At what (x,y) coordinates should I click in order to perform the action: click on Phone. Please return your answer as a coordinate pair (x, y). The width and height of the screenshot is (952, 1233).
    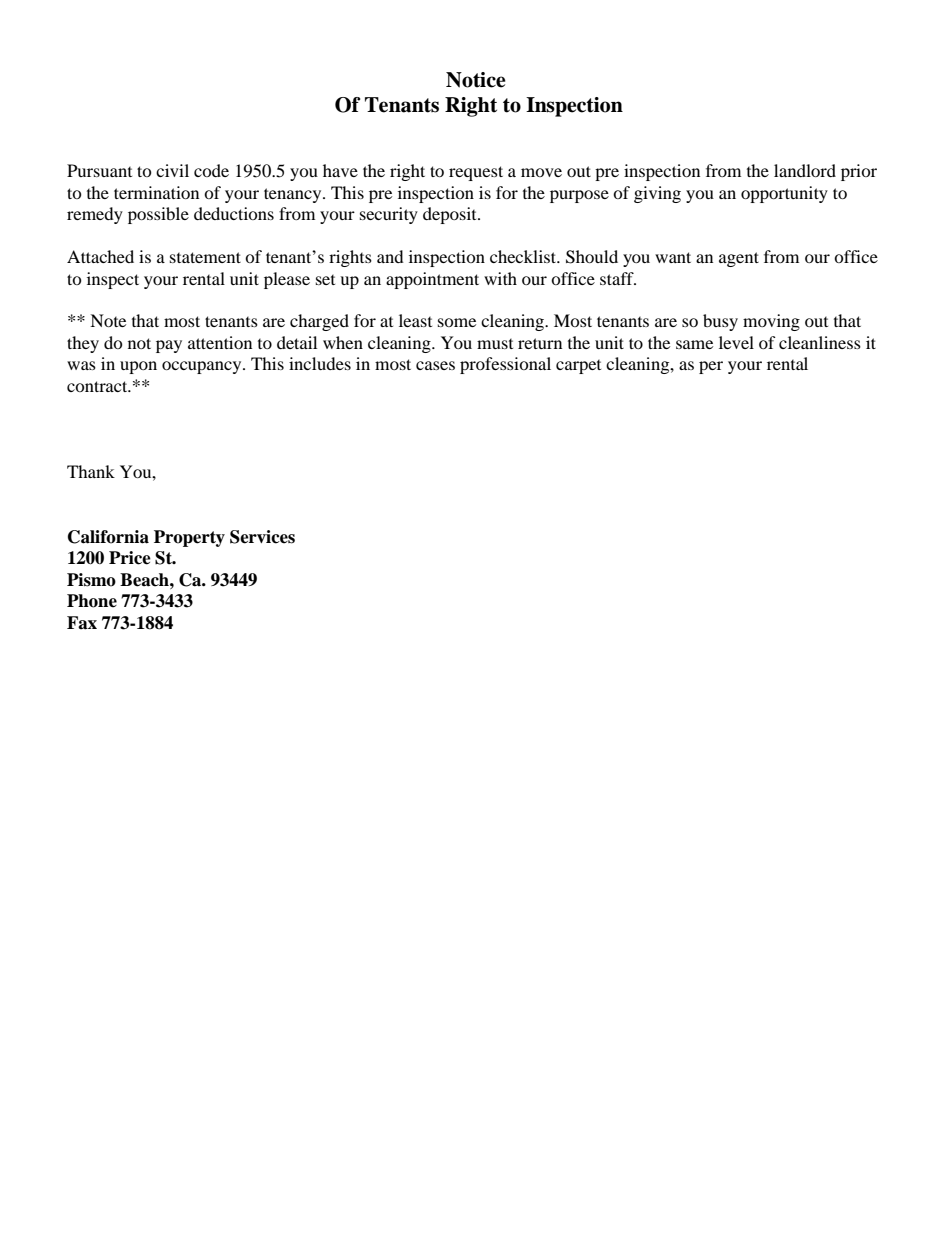
    Looking at the image, I should click on (92, 601).
